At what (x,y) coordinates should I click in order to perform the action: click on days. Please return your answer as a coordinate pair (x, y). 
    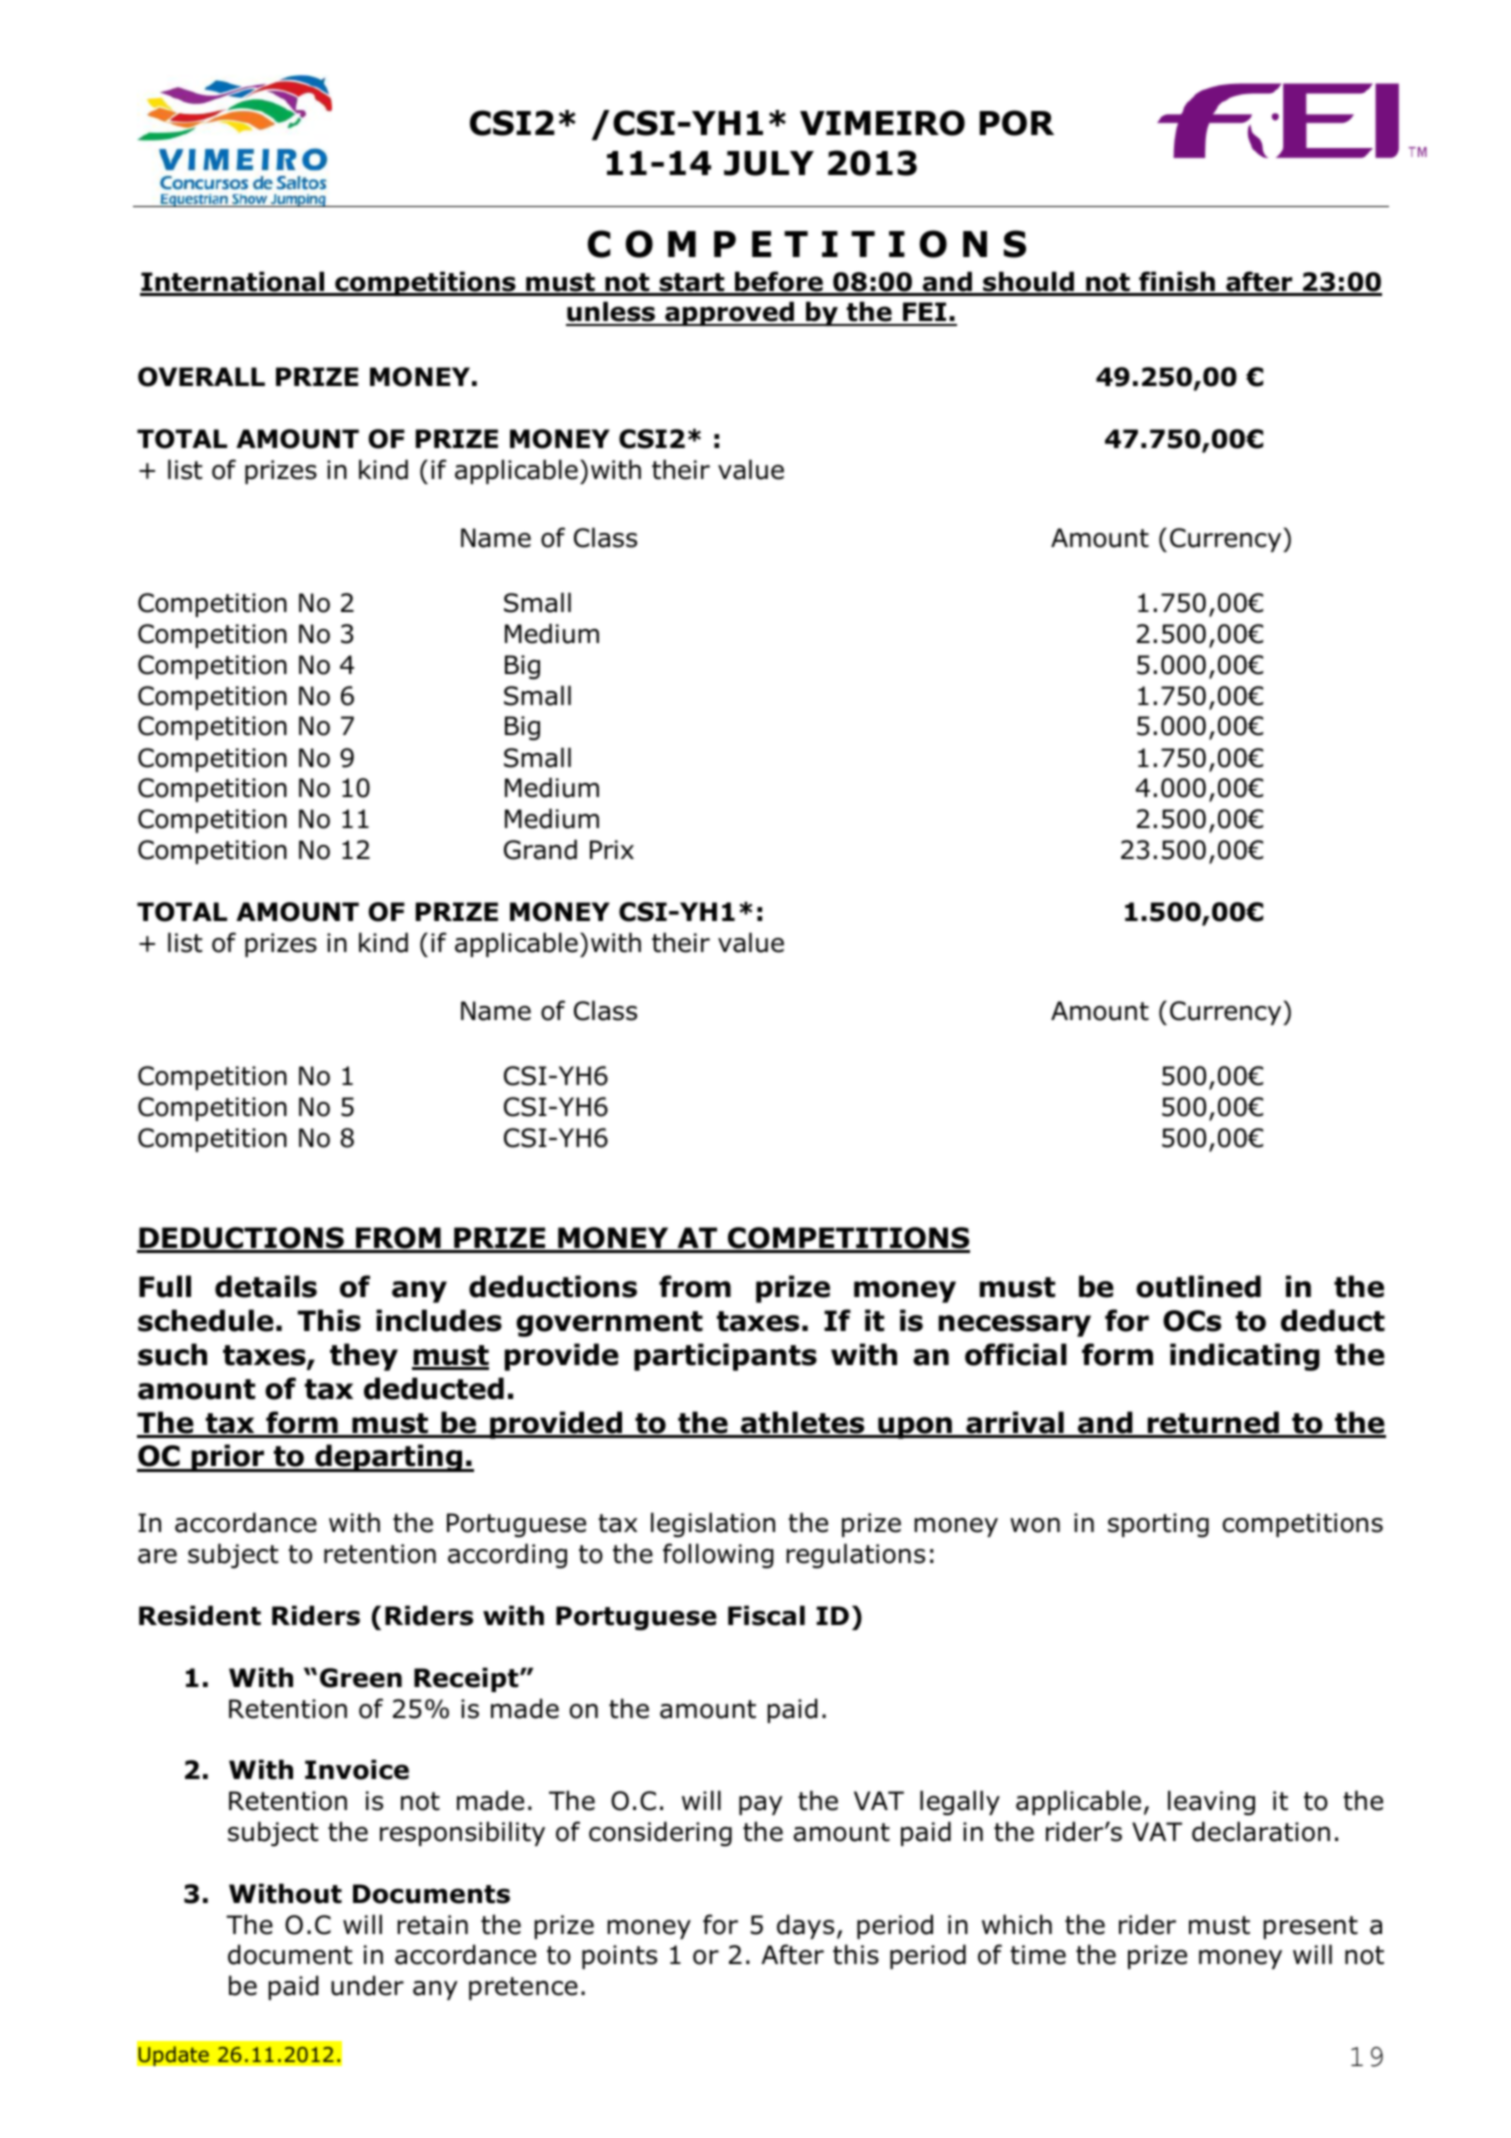
    Looking at the image, I should click on (805, 1926).
